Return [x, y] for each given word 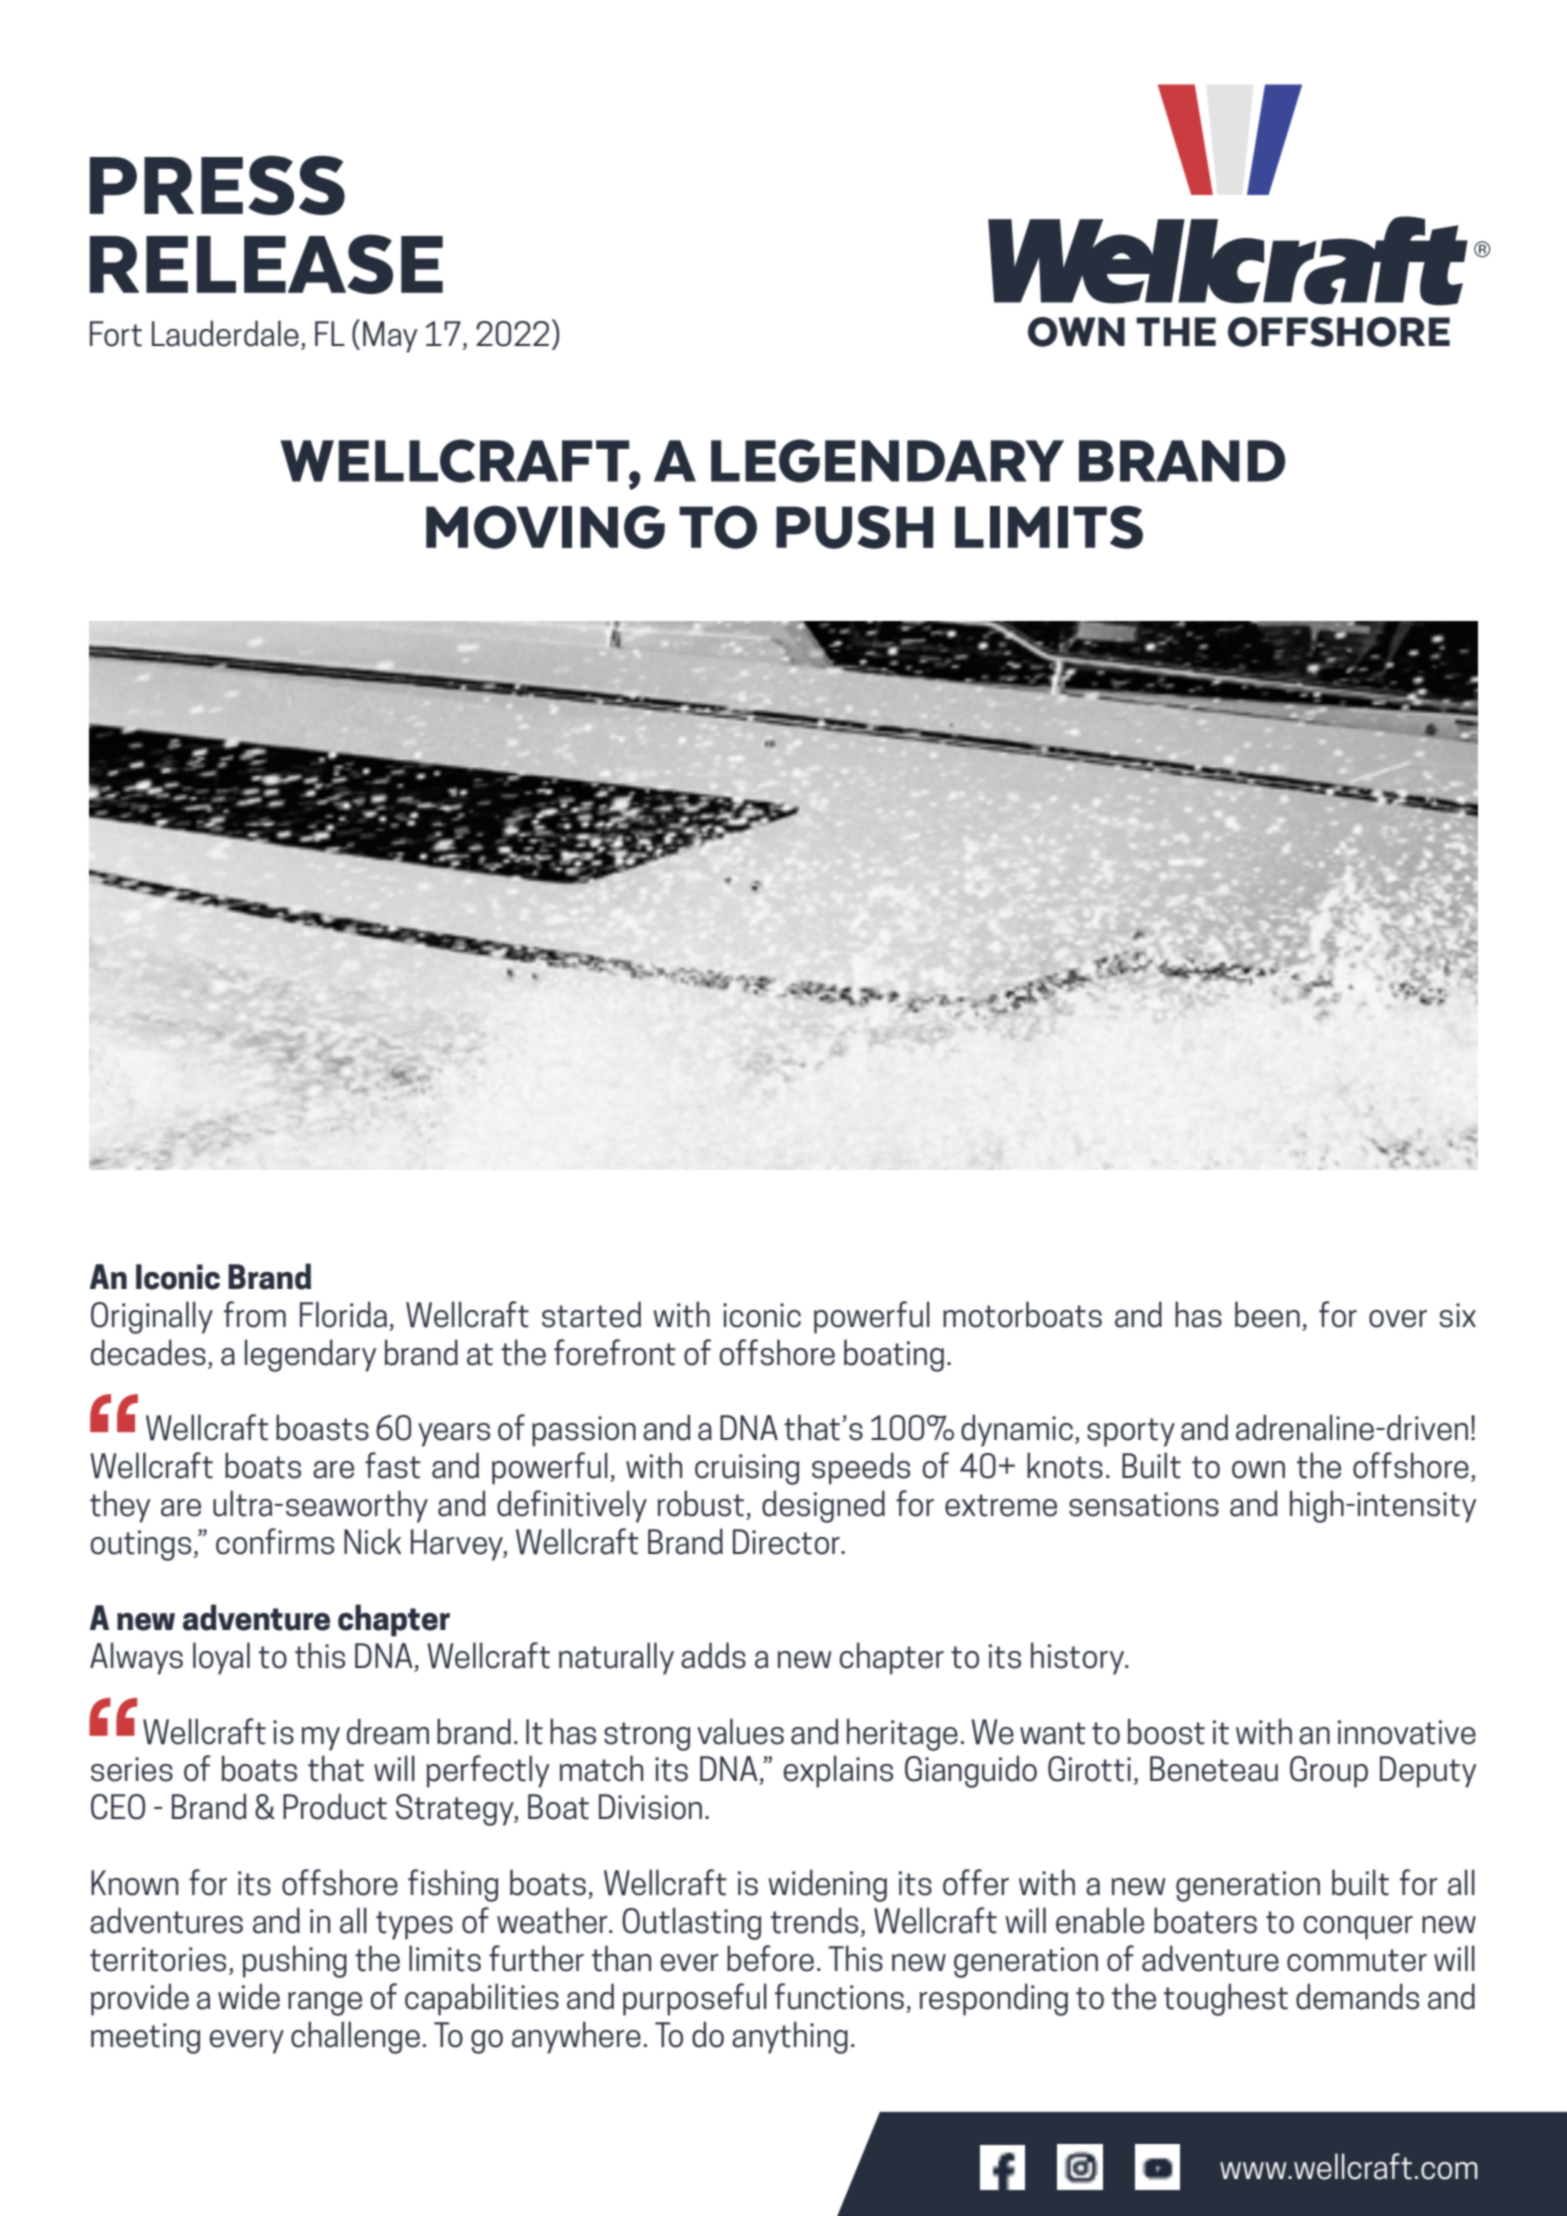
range [325, 2004]
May [390, 337]
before [770, 1958]
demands [1357, 1996]
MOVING [545, 527]
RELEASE [266, 264]
